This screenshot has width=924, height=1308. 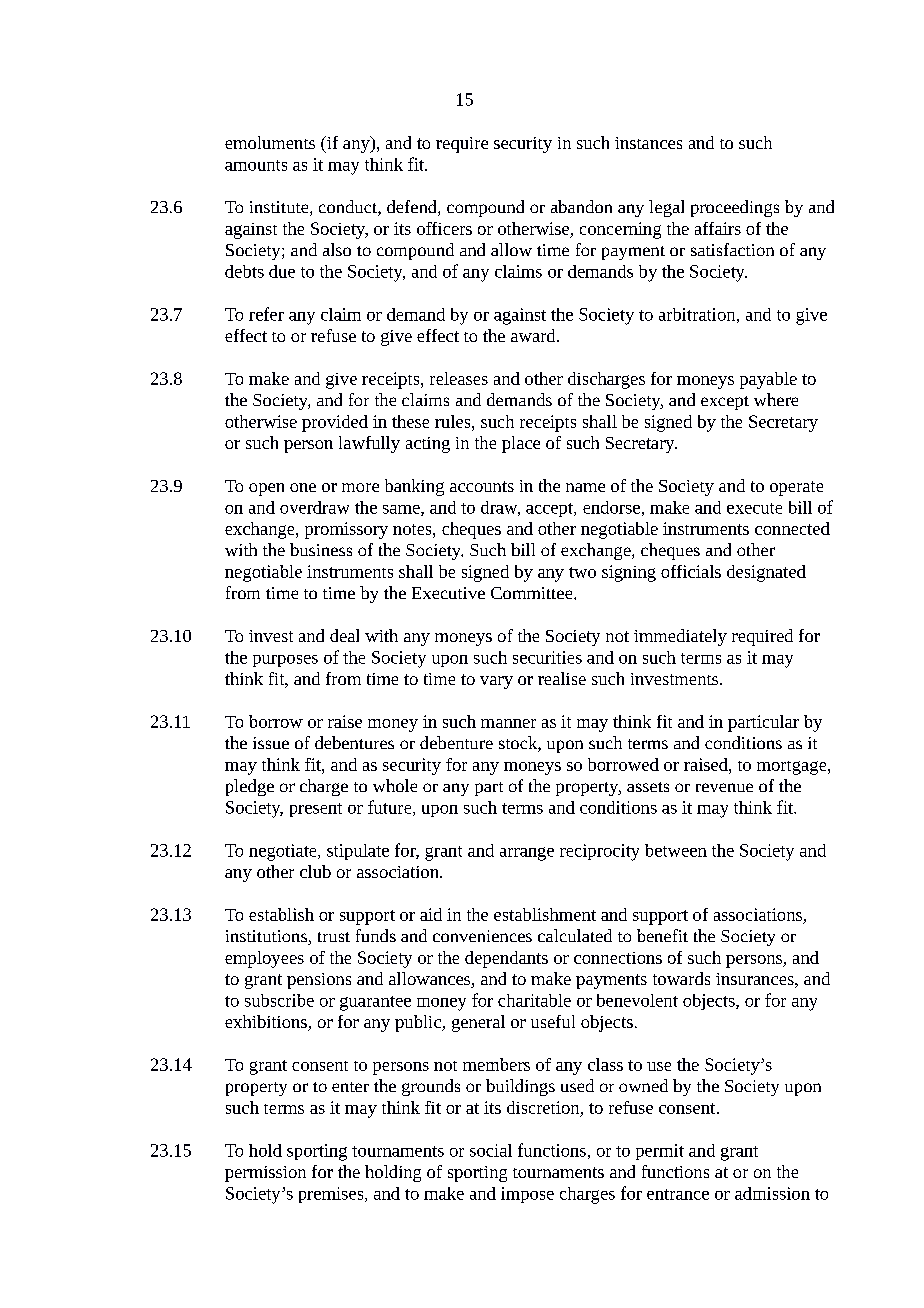 What do you see at coordinates (521, 444) in the screenshot?
I see `place` at bounding box center [521, 444].
